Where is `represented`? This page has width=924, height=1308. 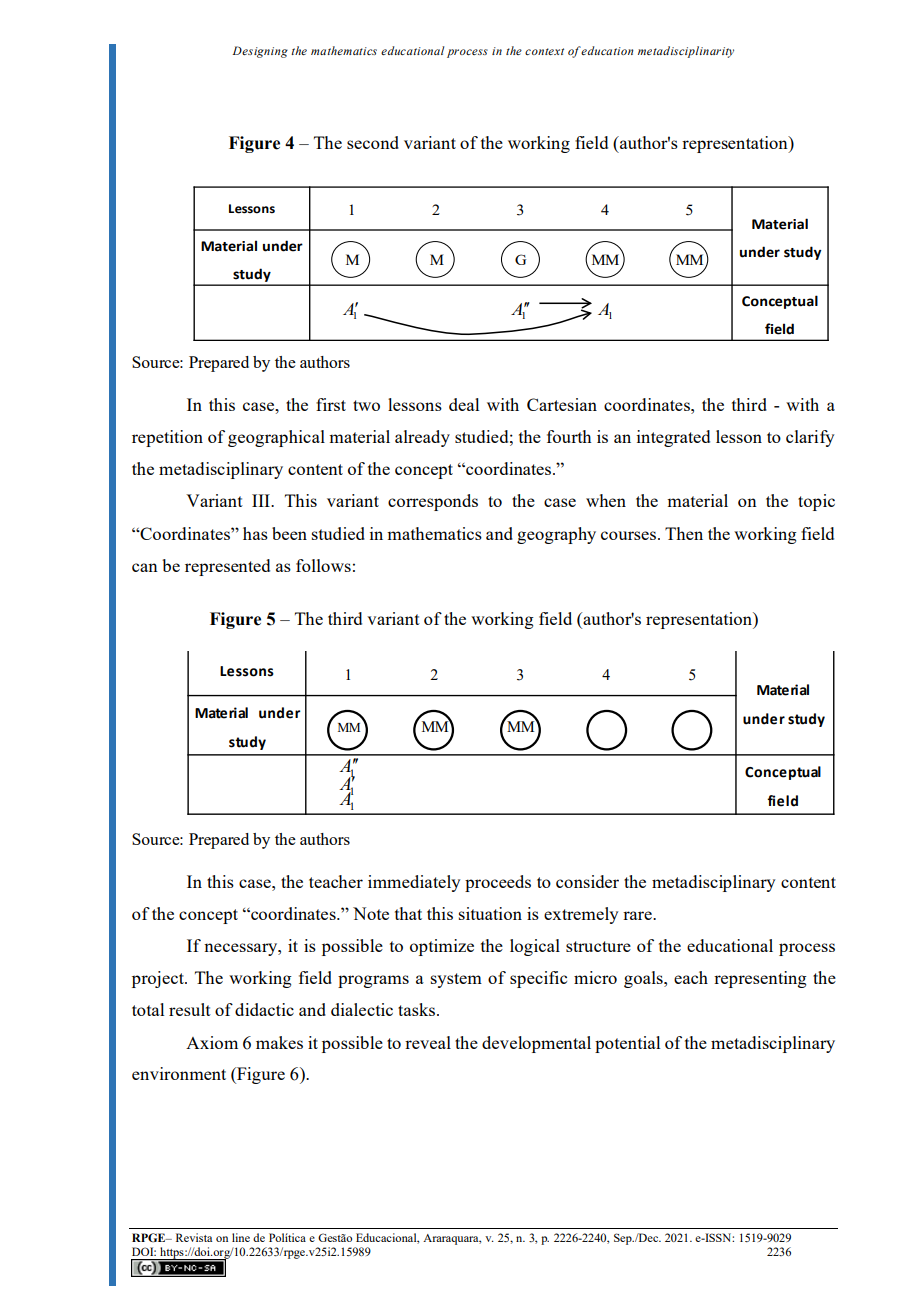
represented is located at coordinates (227, 567).
